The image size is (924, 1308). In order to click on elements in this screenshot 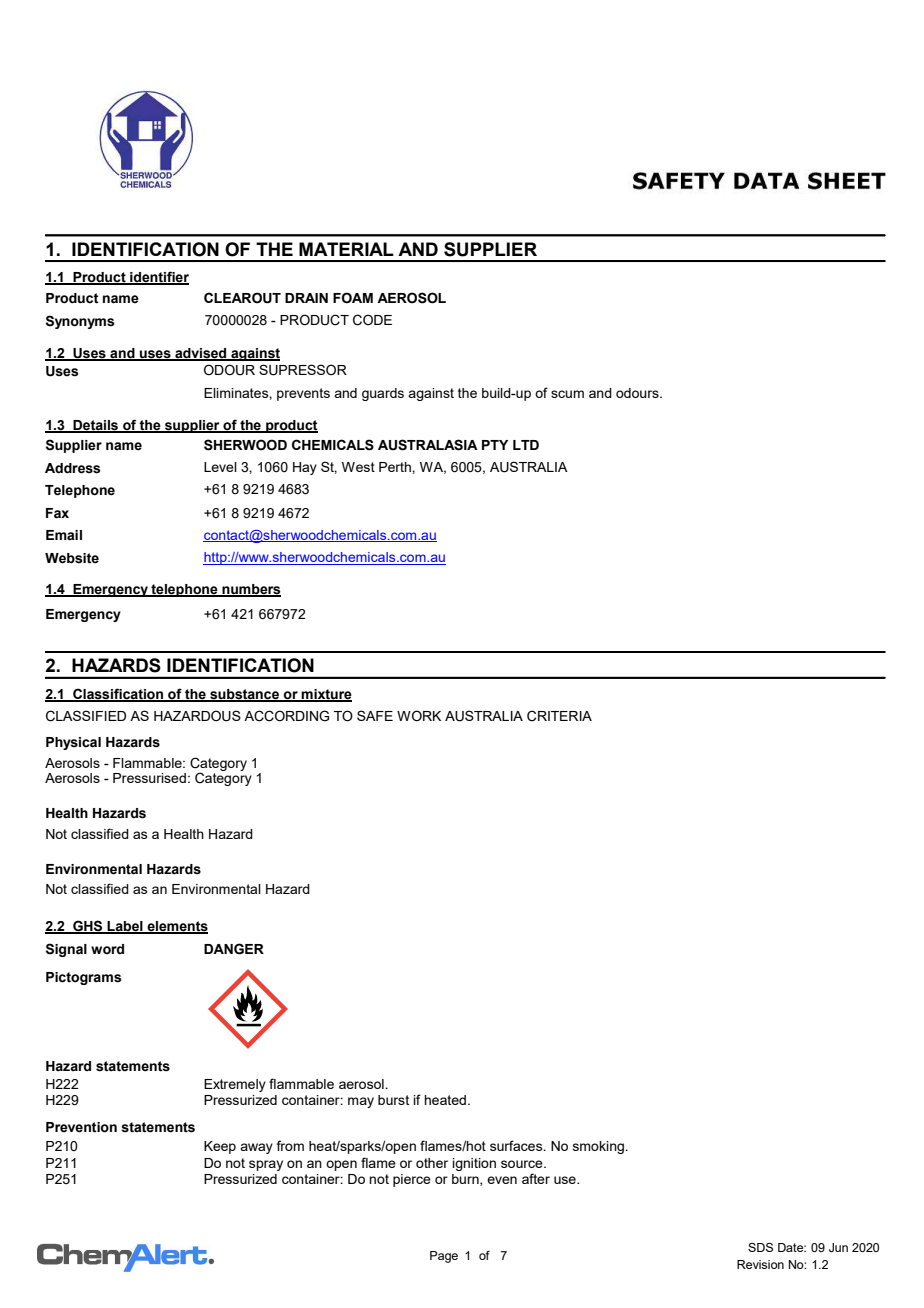, I will do `click(177, 927)`.
